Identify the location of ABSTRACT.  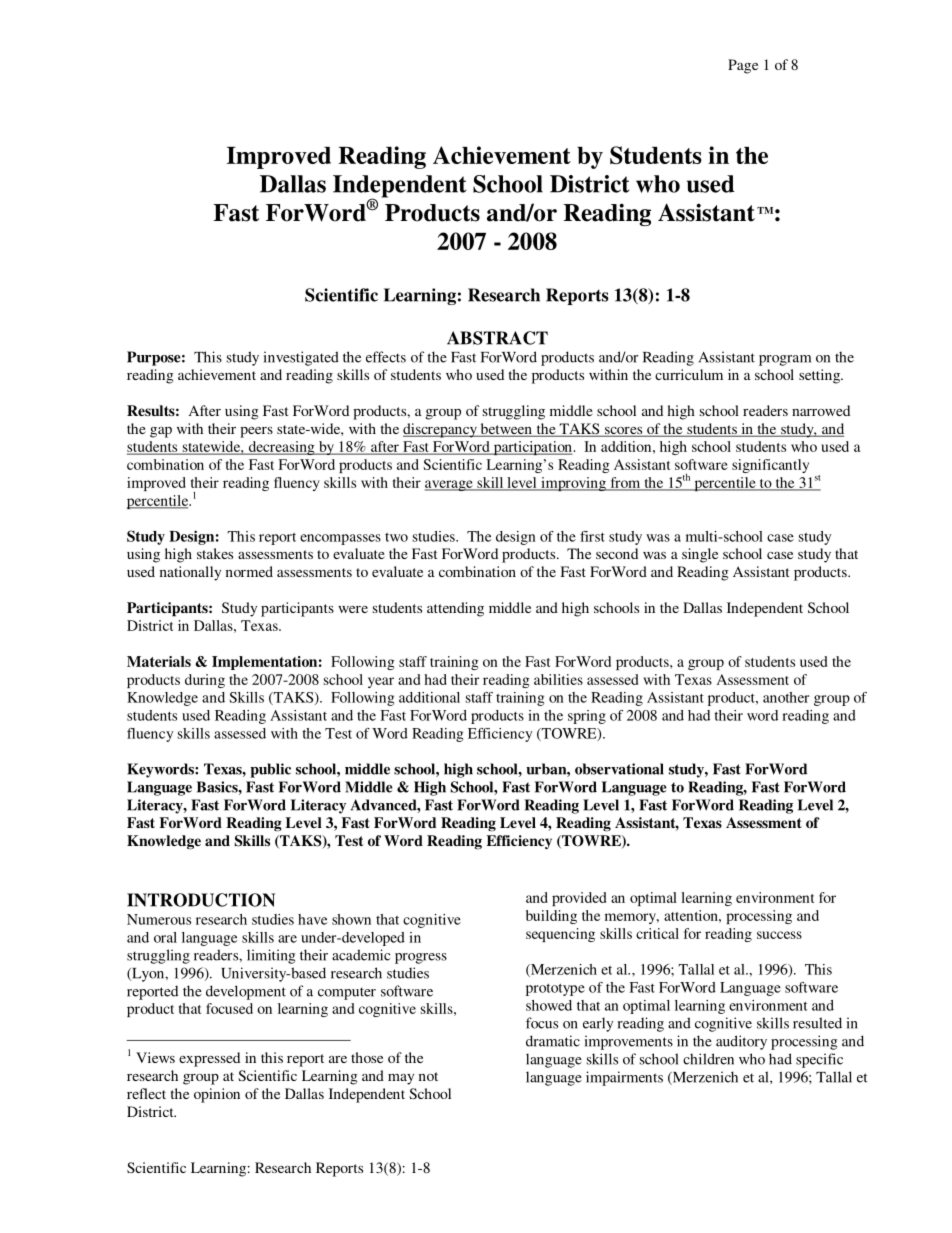
(497, 338).
